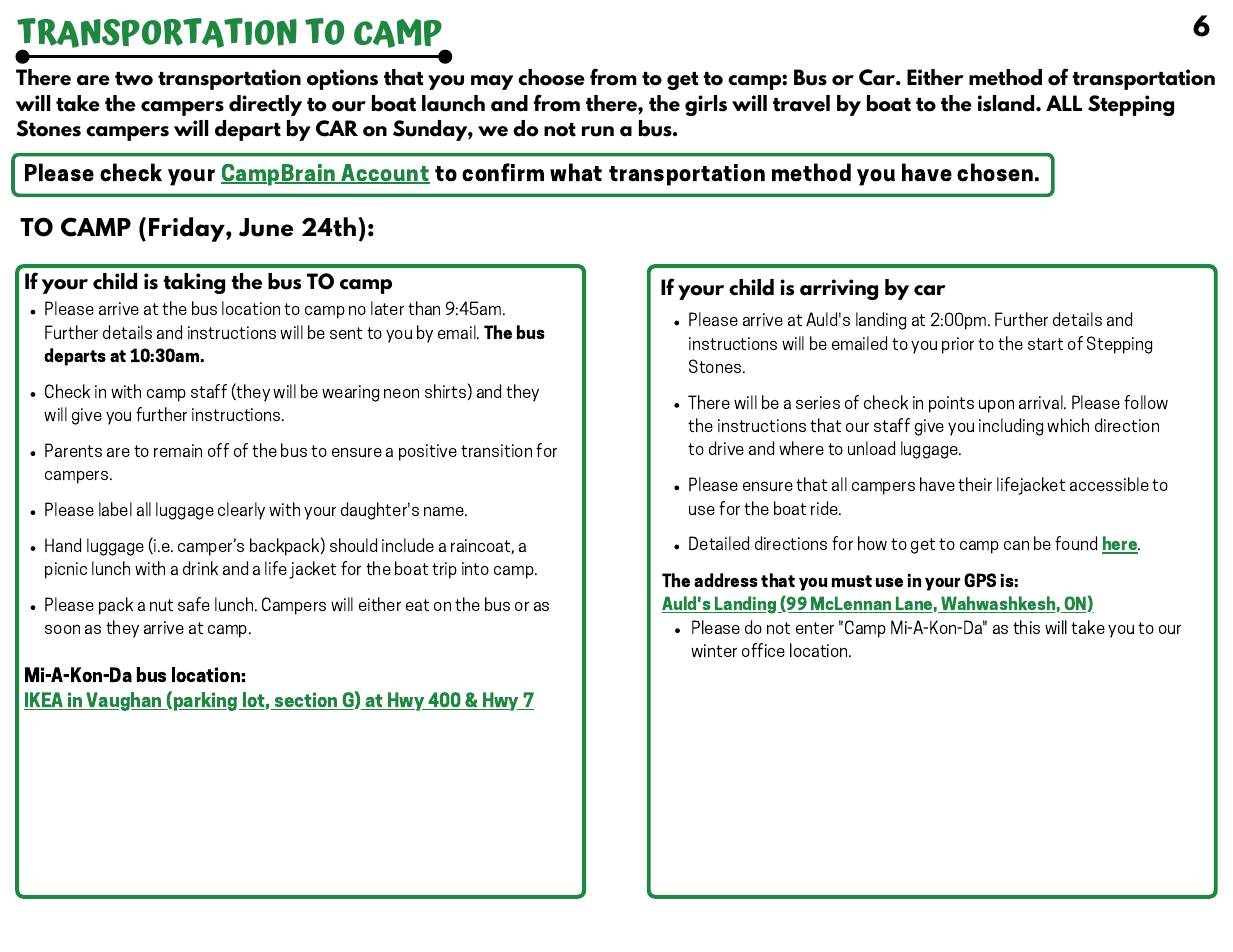 This image has width=1233, height=952. I want to click on parking, so click(207, 701).
